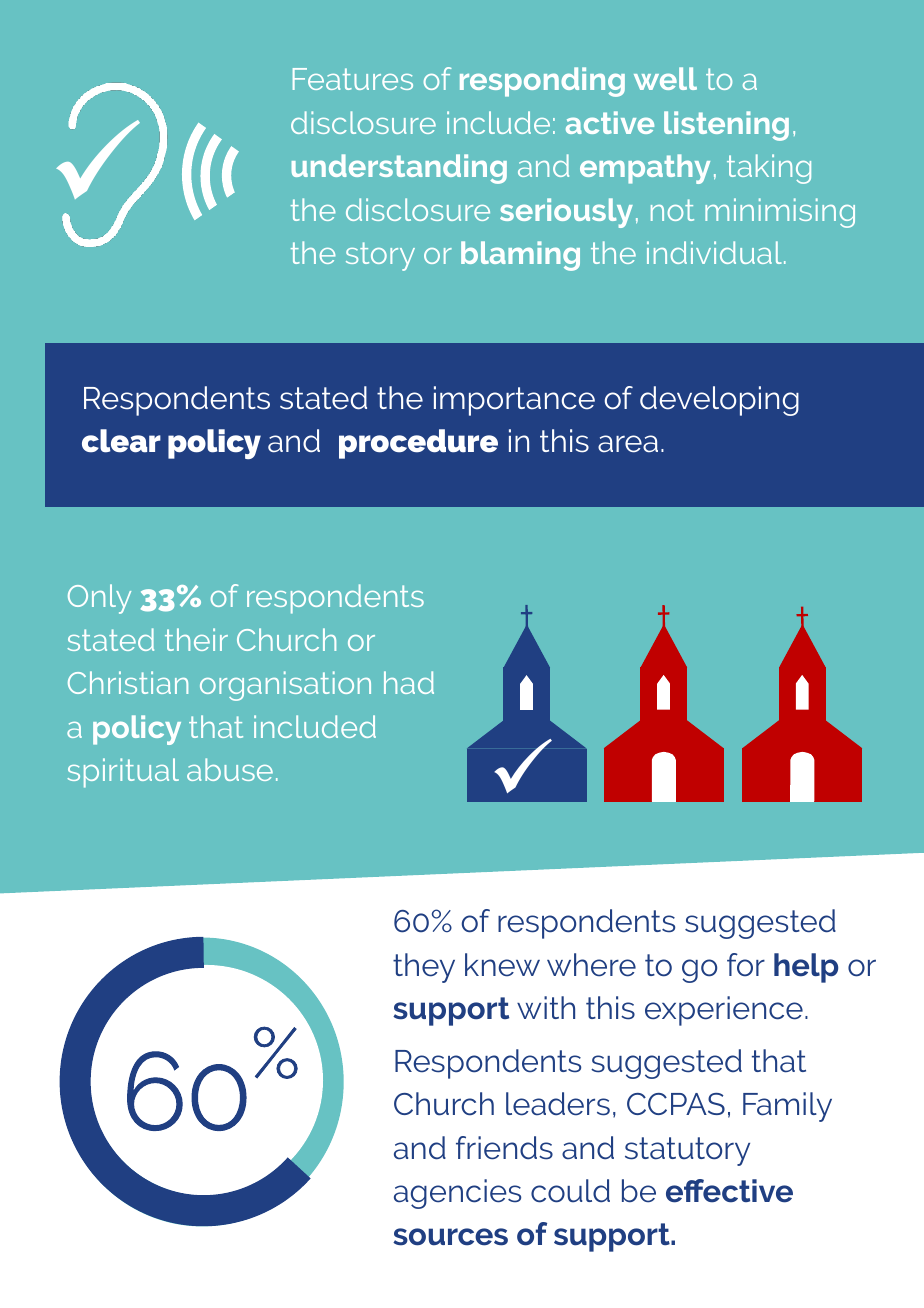 The height and width of the page is (1308, 924). What do you see at coordinates (121, 441) in the page?
I see `clear` at bounding box center [121, 441].
